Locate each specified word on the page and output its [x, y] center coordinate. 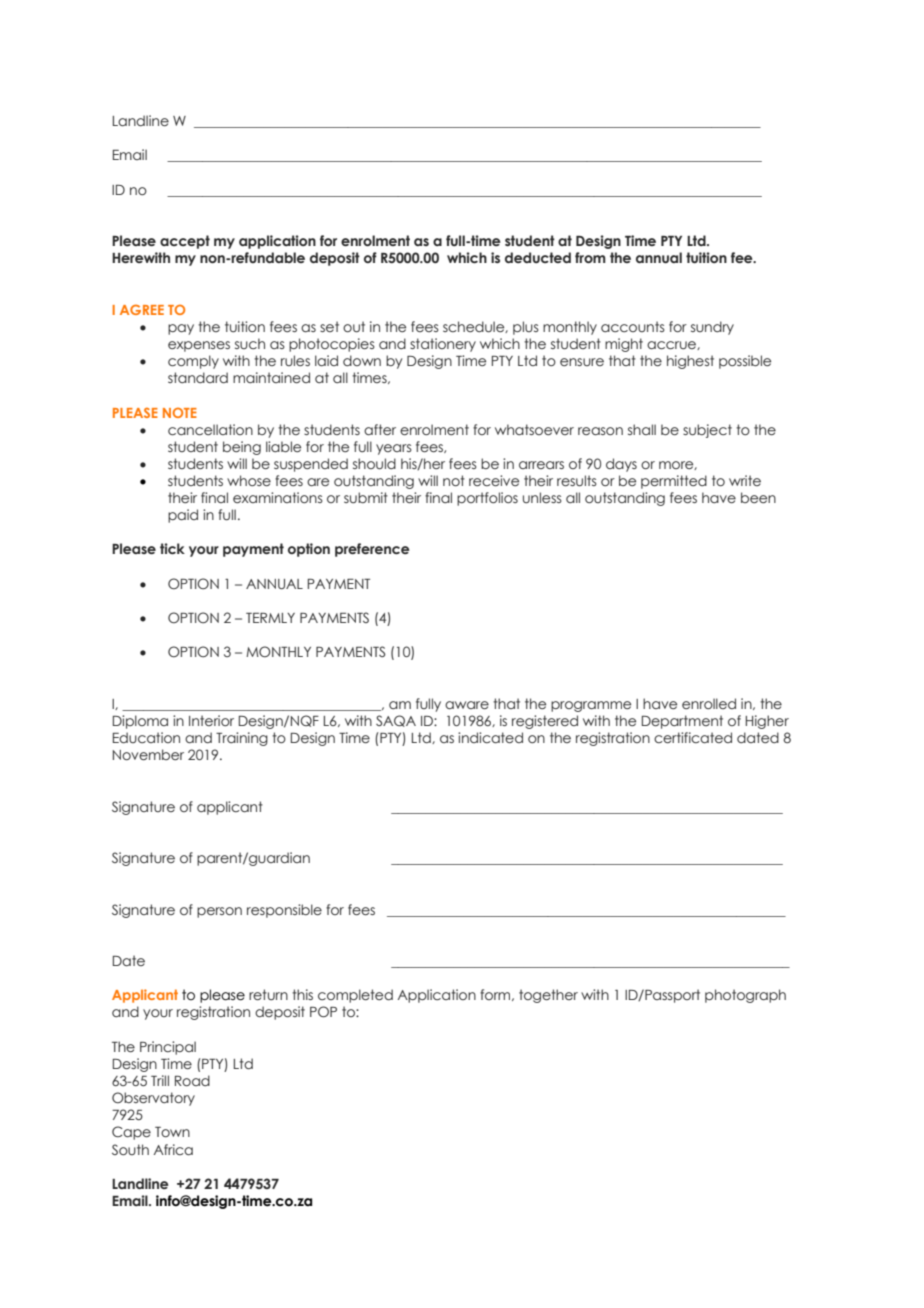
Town [172, 1132]
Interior [211, 720]
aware [467, 705]
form [496, 995]
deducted [538, 257]
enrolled [709, 703]
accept [185, 242]
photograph [745, 996]
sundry [712, 328]
